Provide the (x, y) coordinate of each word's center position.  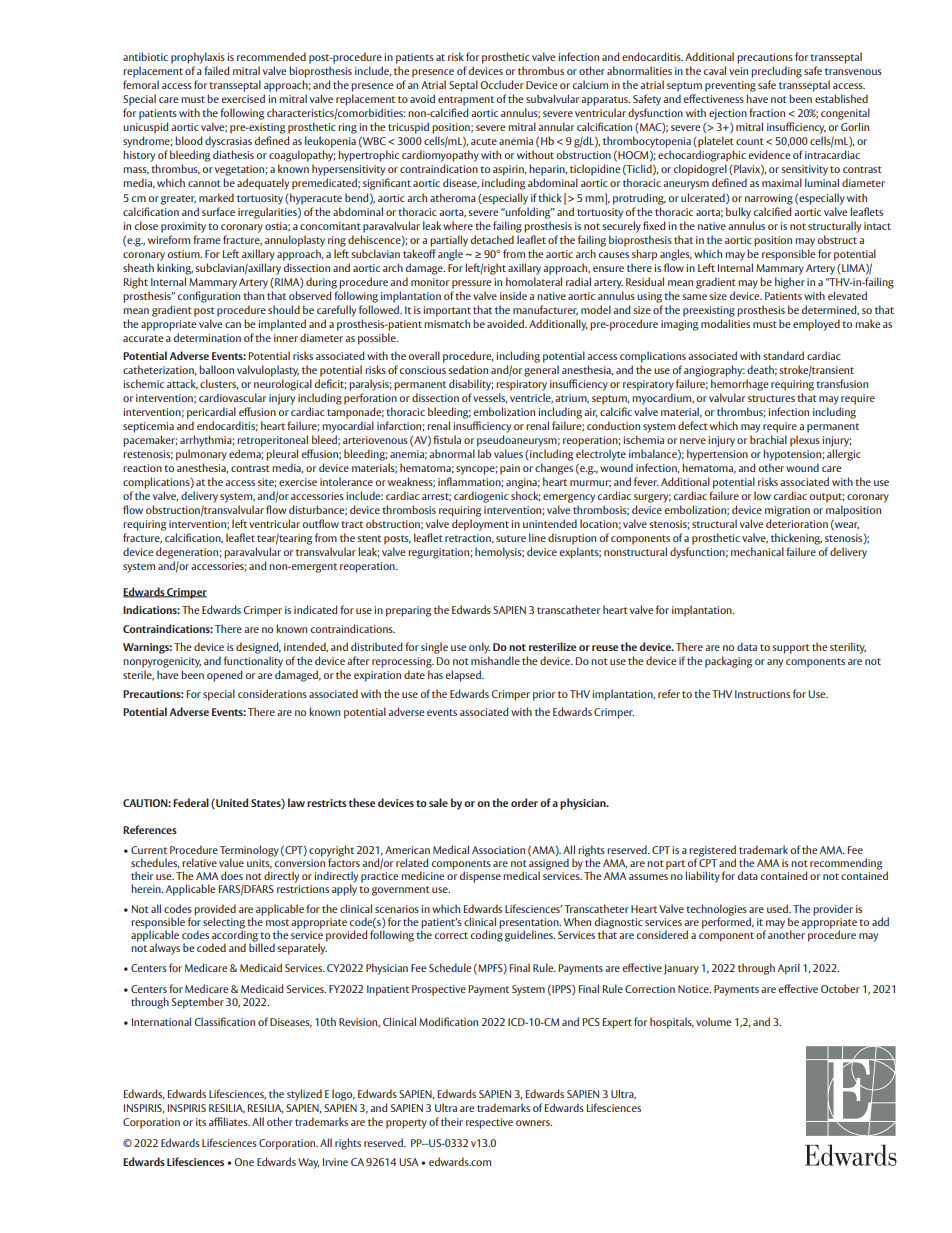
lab (484, 453)
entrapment (466, 101)
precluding (776, 72)
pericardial (211, 413)
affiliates (229, 1121)
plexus (805, 441)
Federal (191, 802)
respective (489, 1123)
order (524, 802)
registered (712, 852)
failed (216, 70)
